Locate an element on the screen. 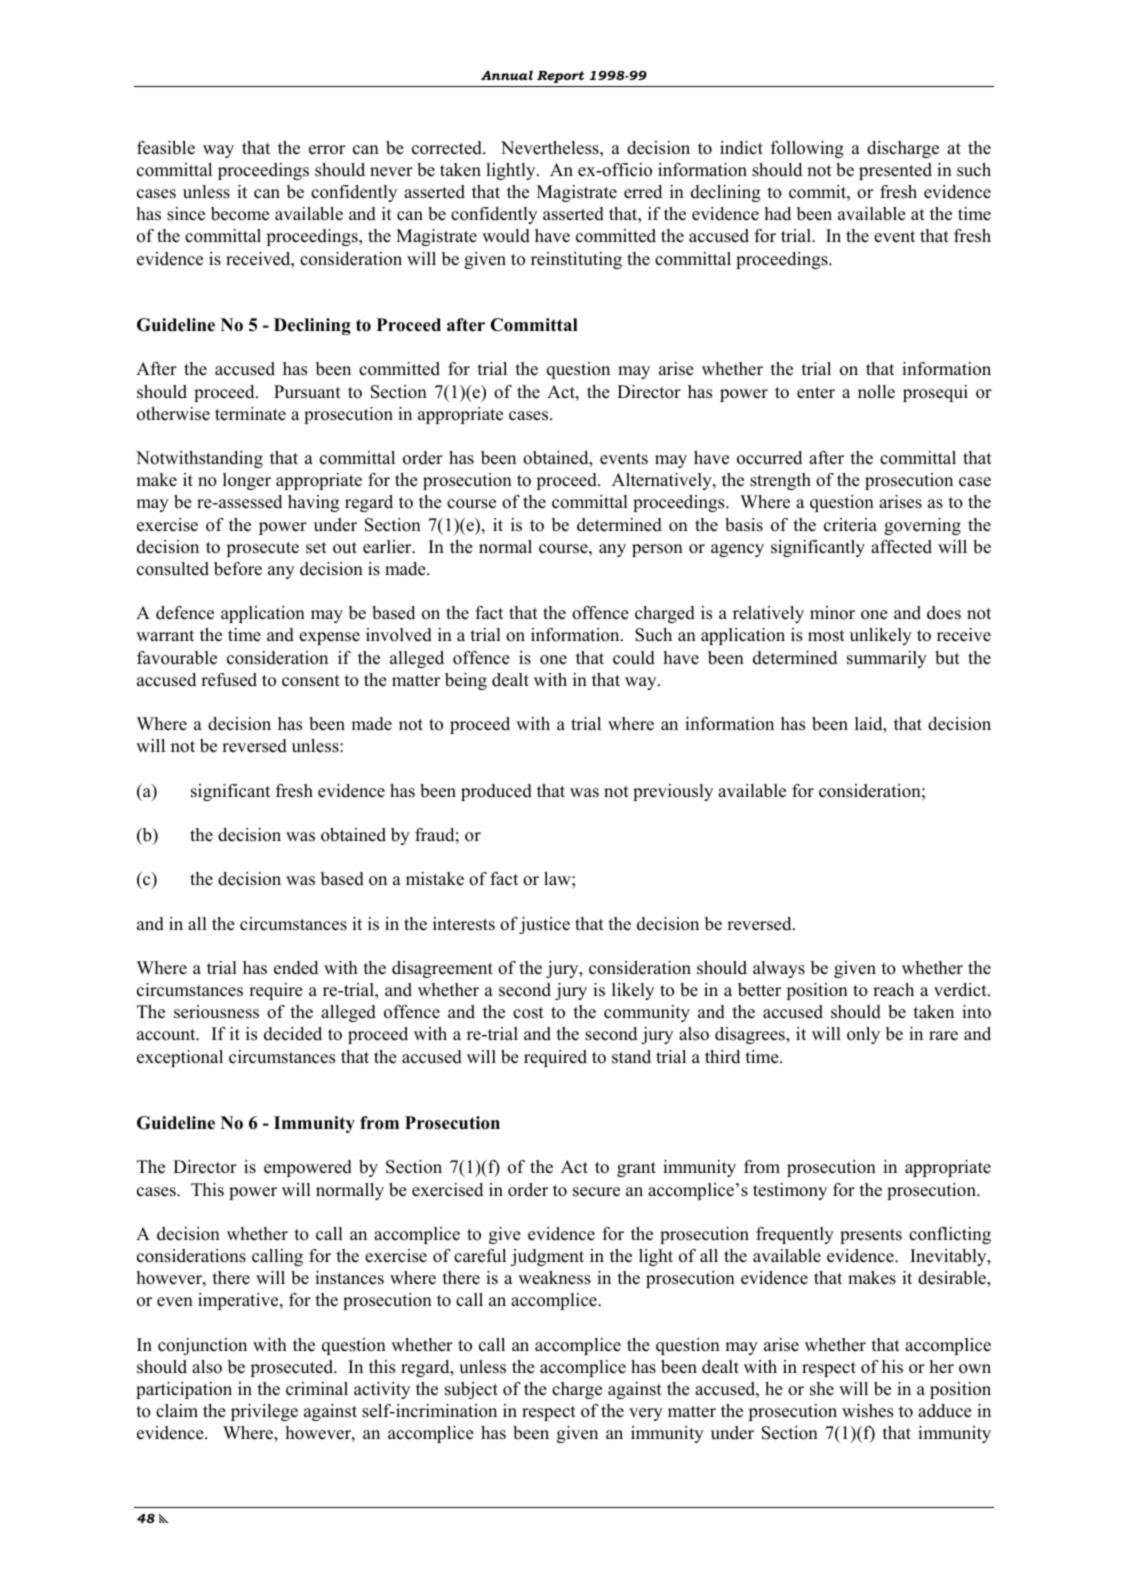 The width and height of the screenshot is (1127, 1595). terminate is located at coordinates (250, 414).
